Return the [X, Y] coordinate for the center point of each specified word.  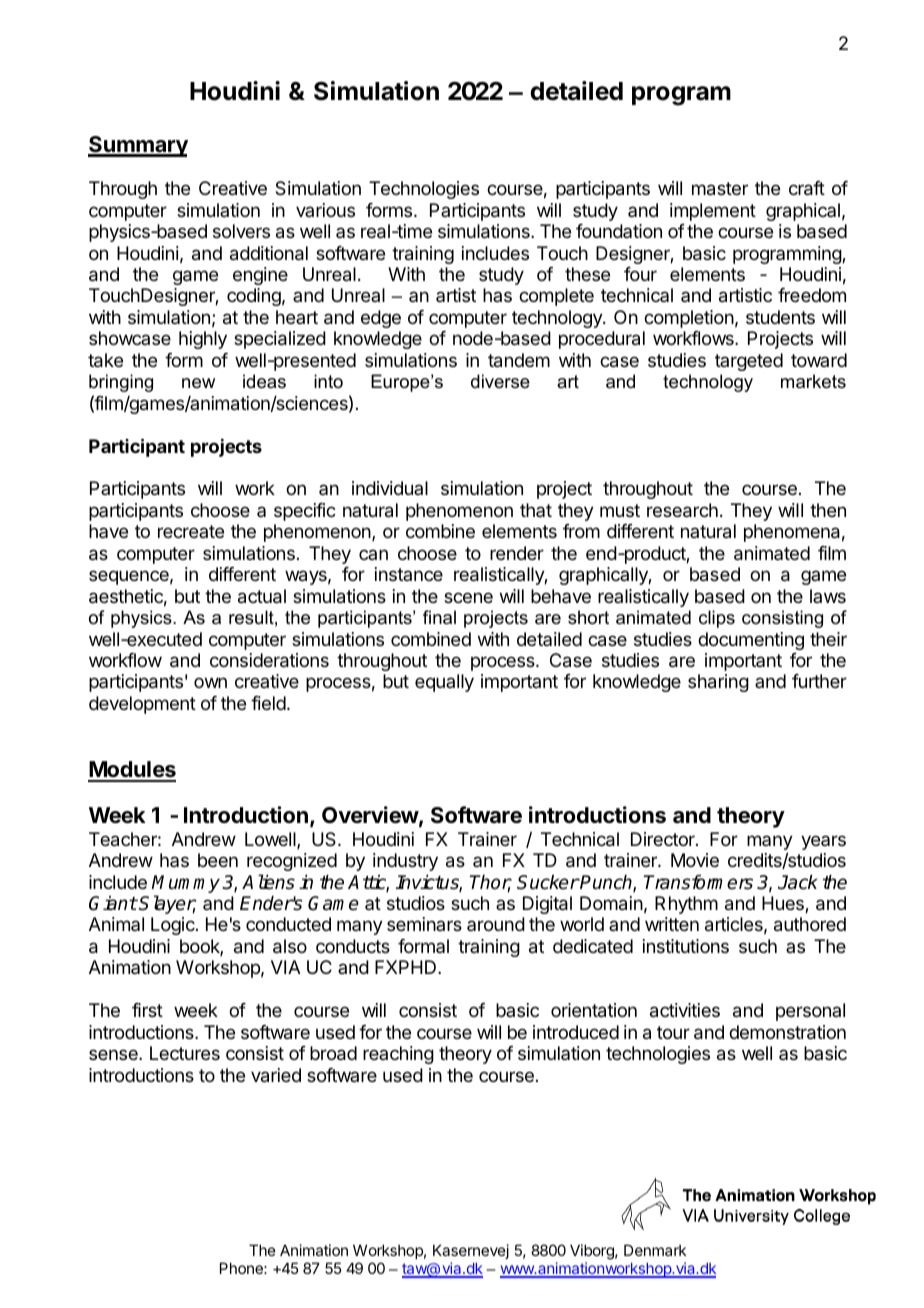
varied [276, 1075]
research [682, 510]
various [325, 210]
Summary [138, 146]
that [536, 510]
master [720, 189]
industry [405, 862]
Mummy [186, 884]
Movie [695, 860]
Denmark [655, 1250]
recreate [191, 531]
